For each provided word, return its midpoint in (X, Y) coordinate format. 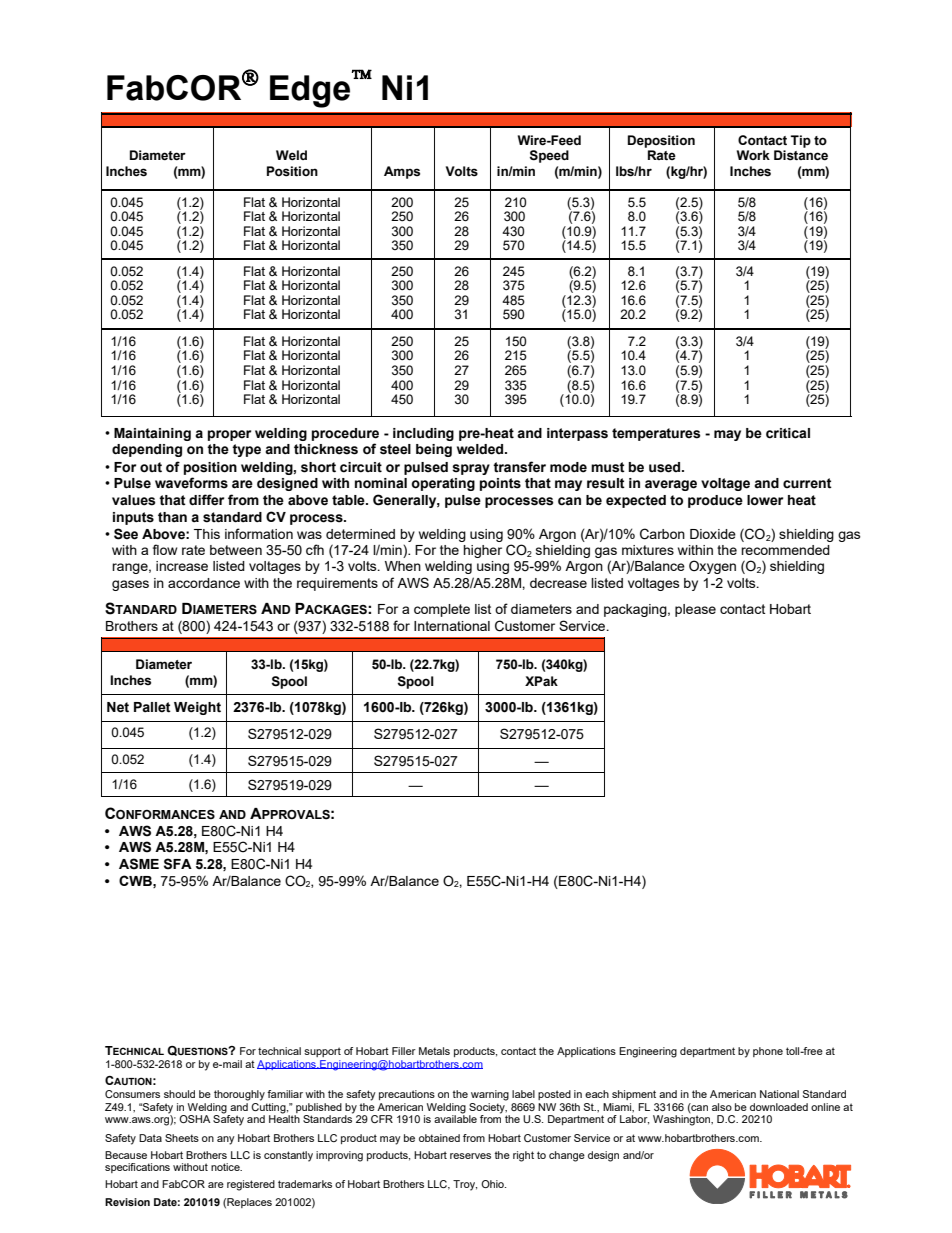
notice (226, 1167)
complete (442, 610)
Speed (549, 156)
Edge (310, 91)
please (695, 610)
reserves (470, 1156)
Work (753, 155)
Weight (197, 708)
